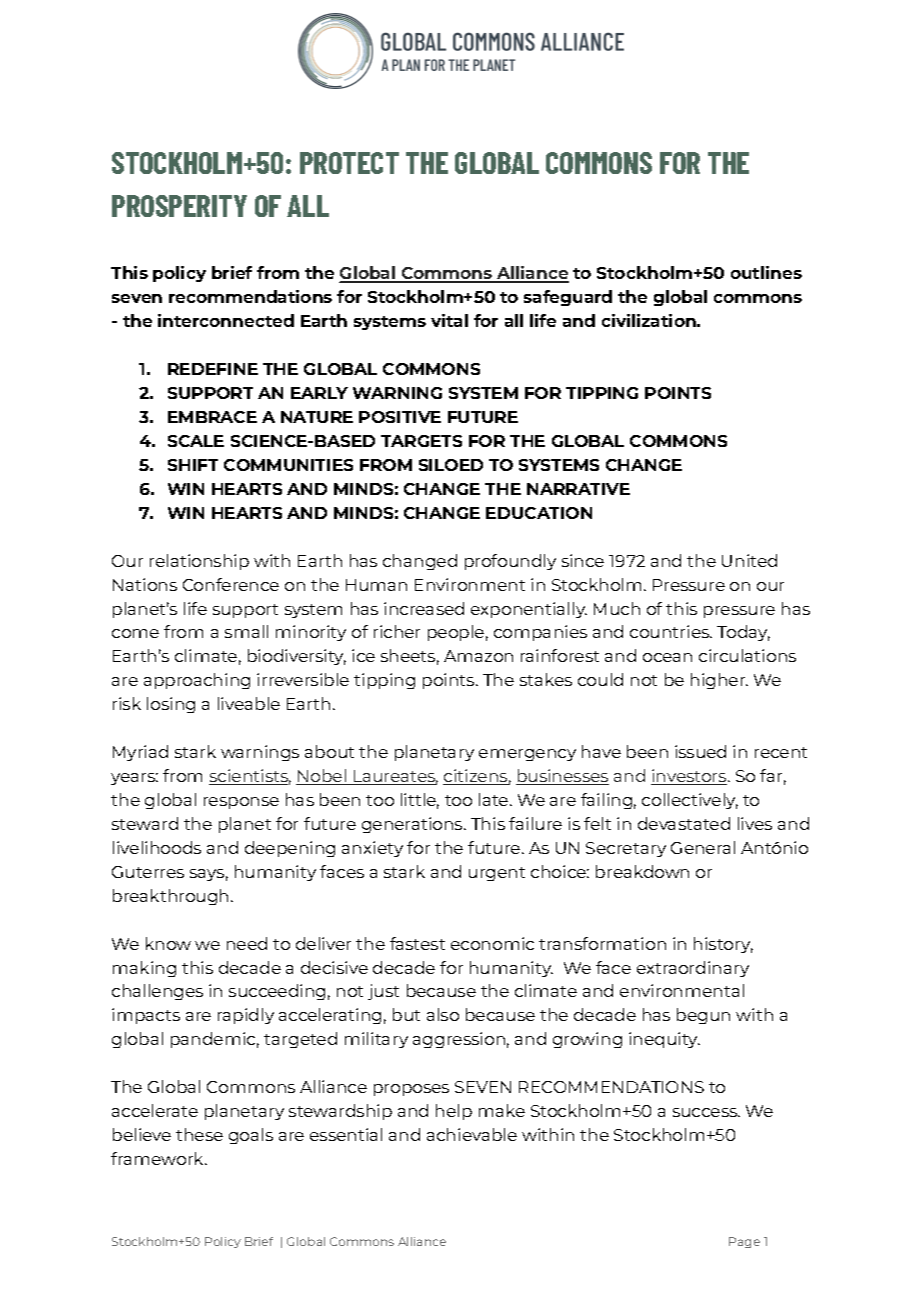  What do you see at coordinates (703, 847) in the image?
I see `General` at bounding box center [703, 847].
